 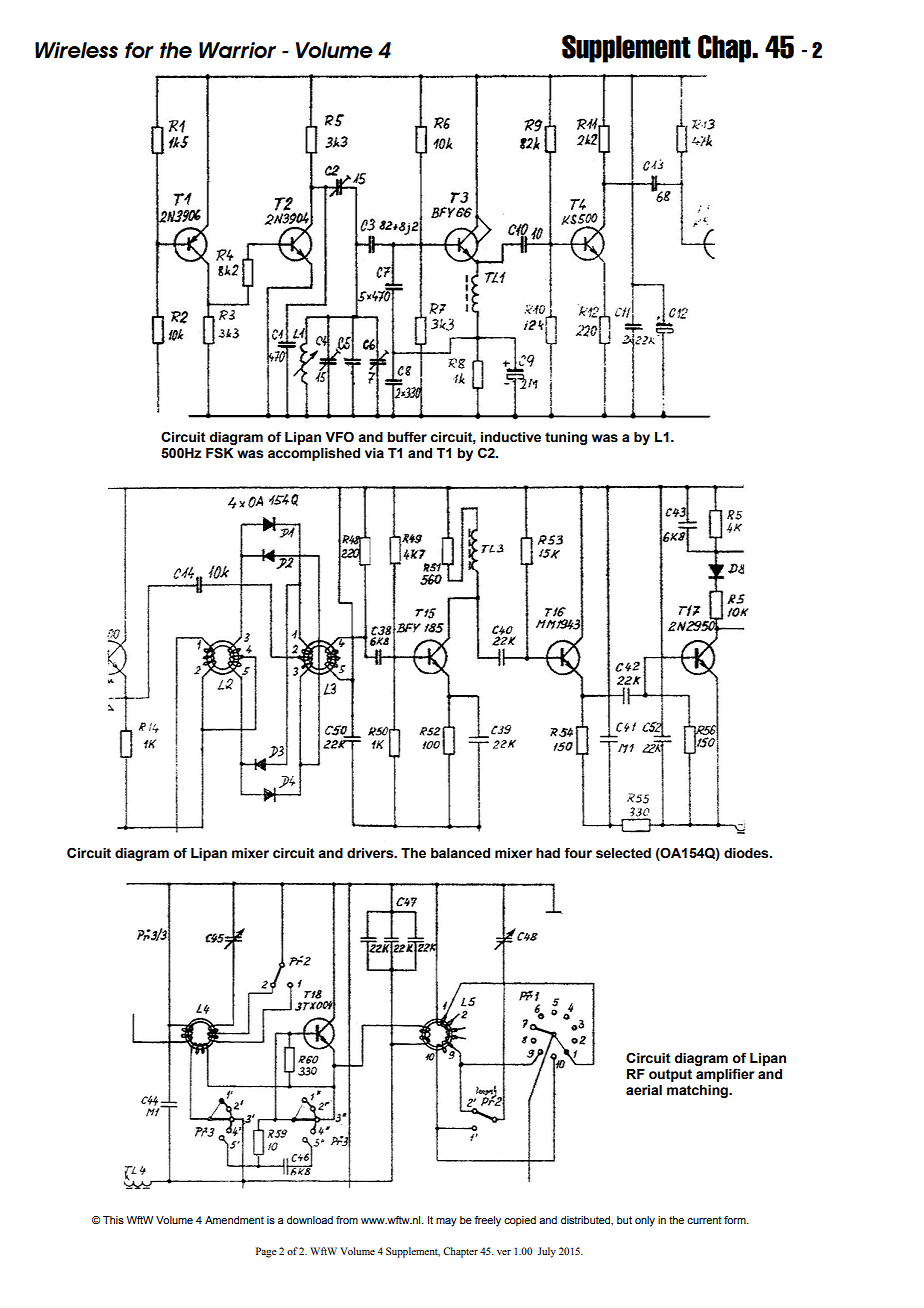 I want to click on tuning, so click(x=566, y=438).
